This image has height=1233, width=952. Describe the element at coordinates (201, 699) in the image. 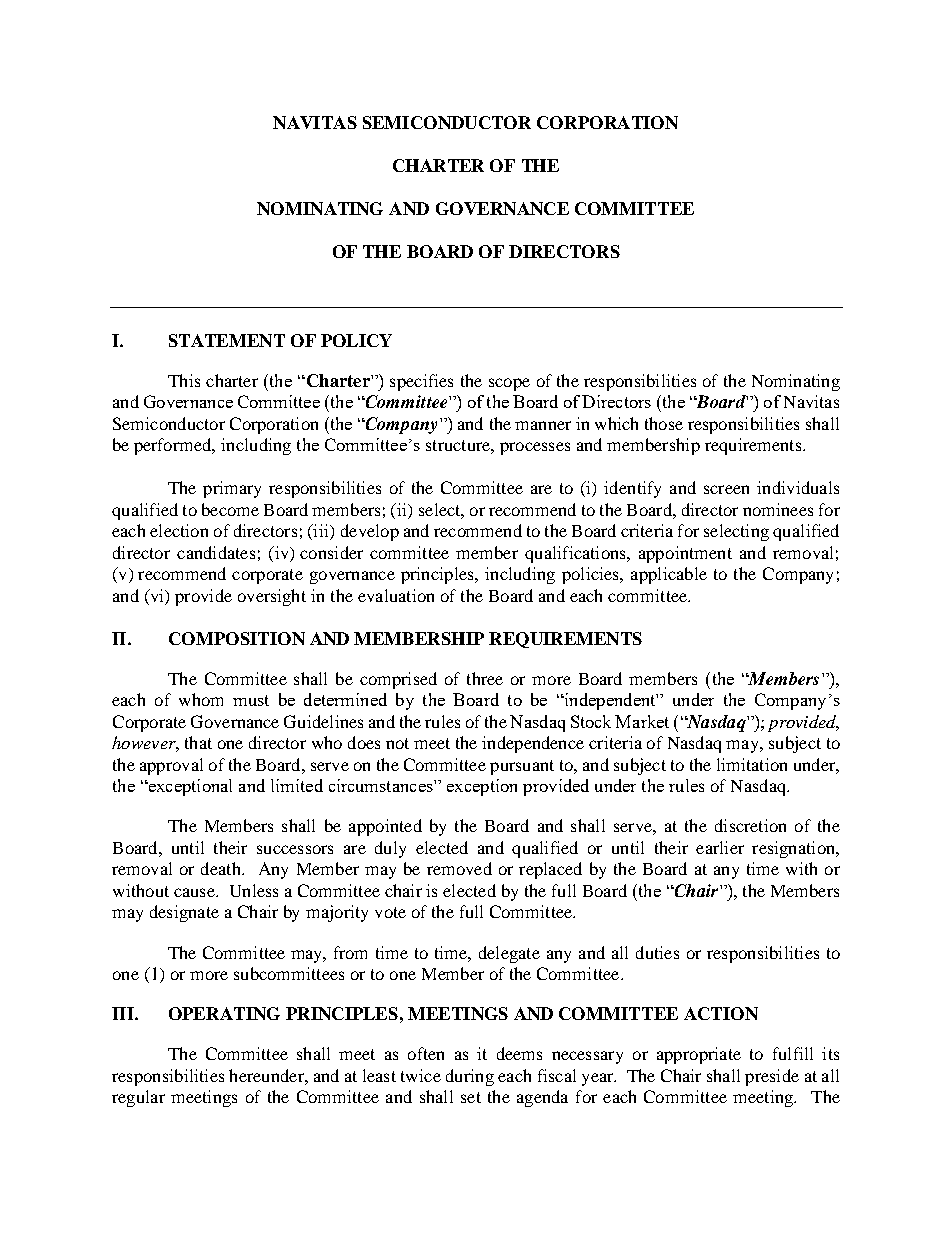

I see `whom` at that location.
